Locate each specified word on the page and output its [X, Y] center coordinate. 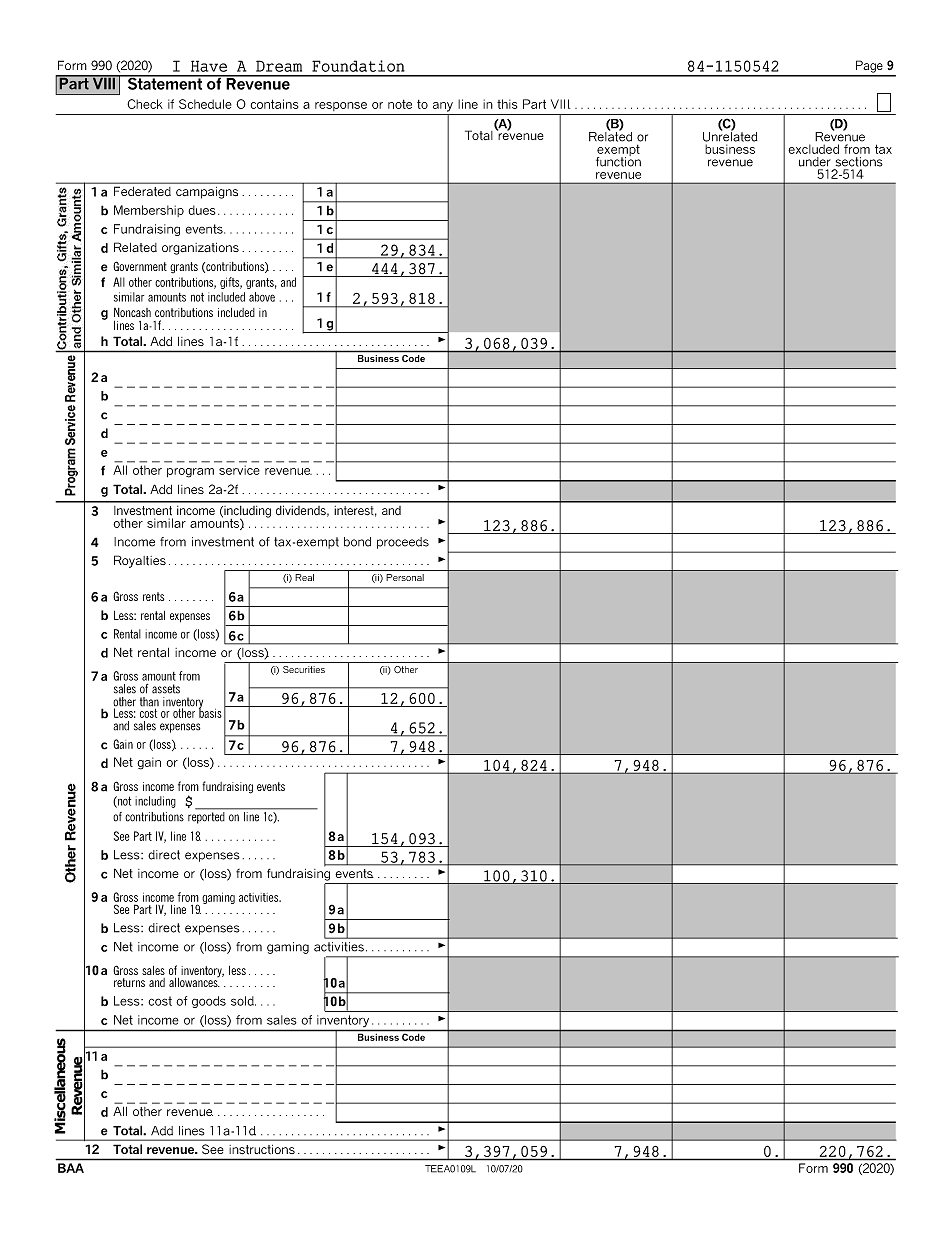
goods [209, 1002]
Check [145, 104]
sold [243, 1001]
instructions [262, 1150]
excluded [813, 149]
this [507, 104]
